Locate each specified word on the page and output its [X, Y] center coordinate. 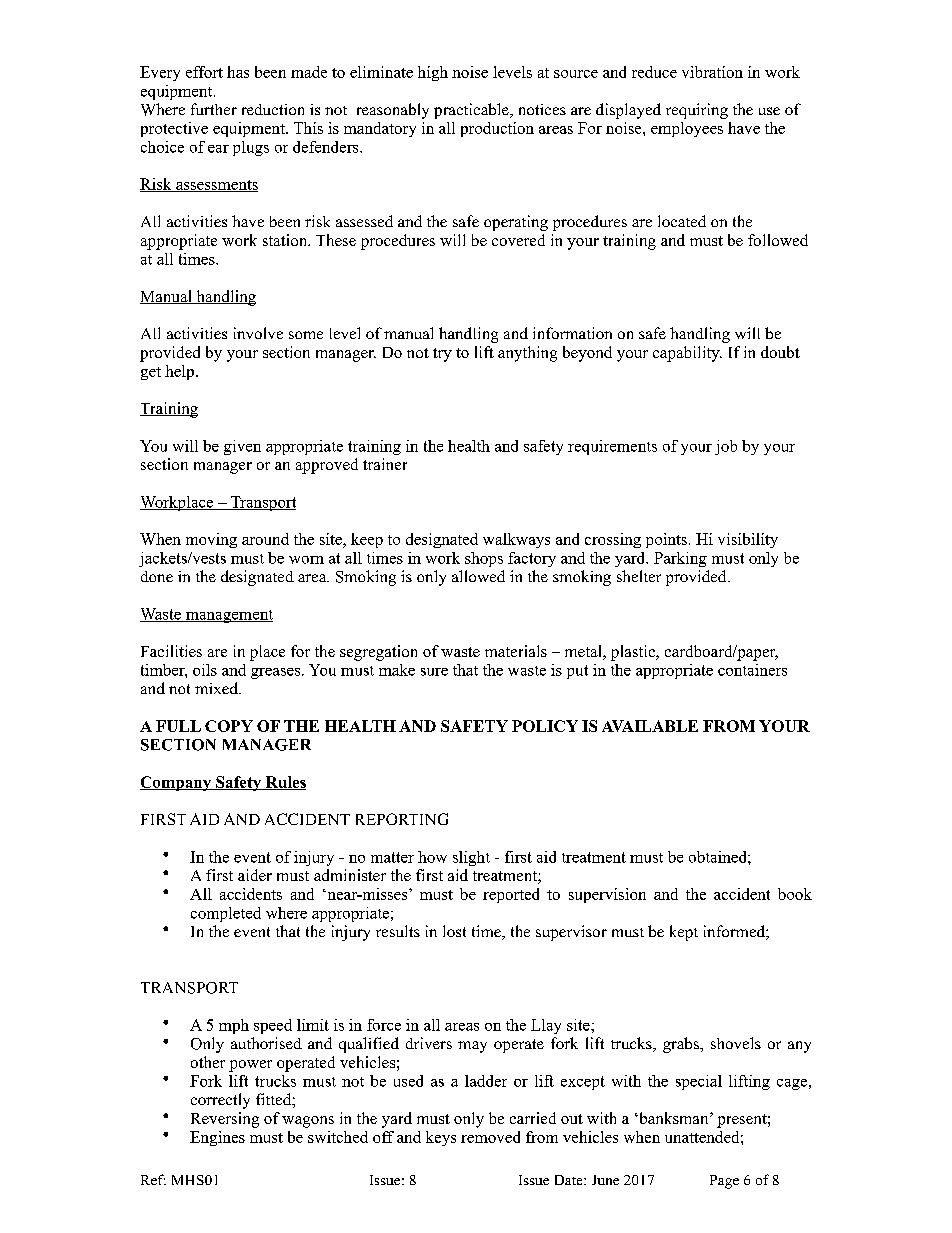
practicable [472, 111]
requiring [697, 111]
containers [752, 670]
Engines [217, 1138]
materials [516, 651]
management [228, 616]
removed [490, 1137]
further [214, 109]
